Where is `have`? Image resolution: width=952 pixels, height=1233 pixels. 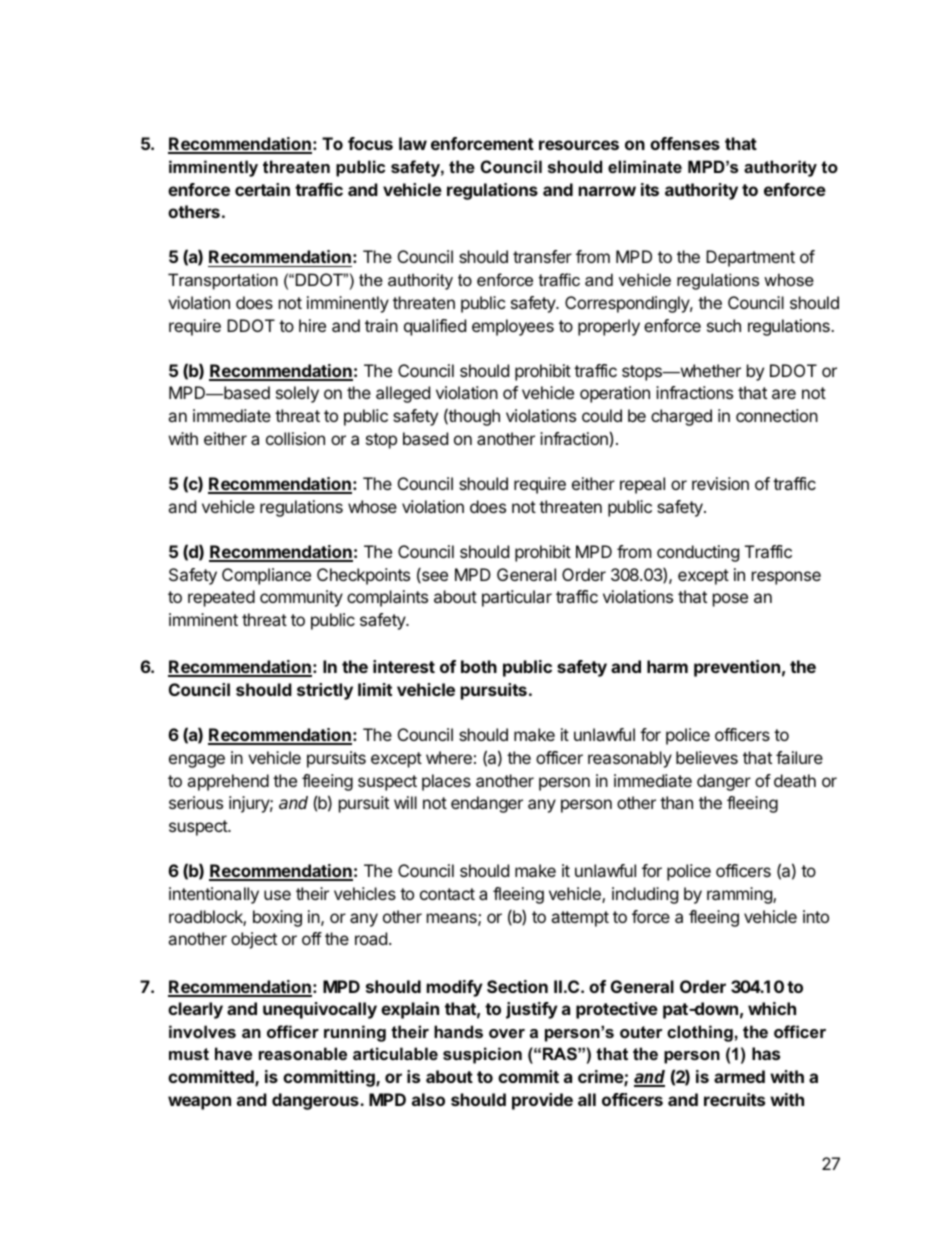
have is located at coordinates (233, 1053).
